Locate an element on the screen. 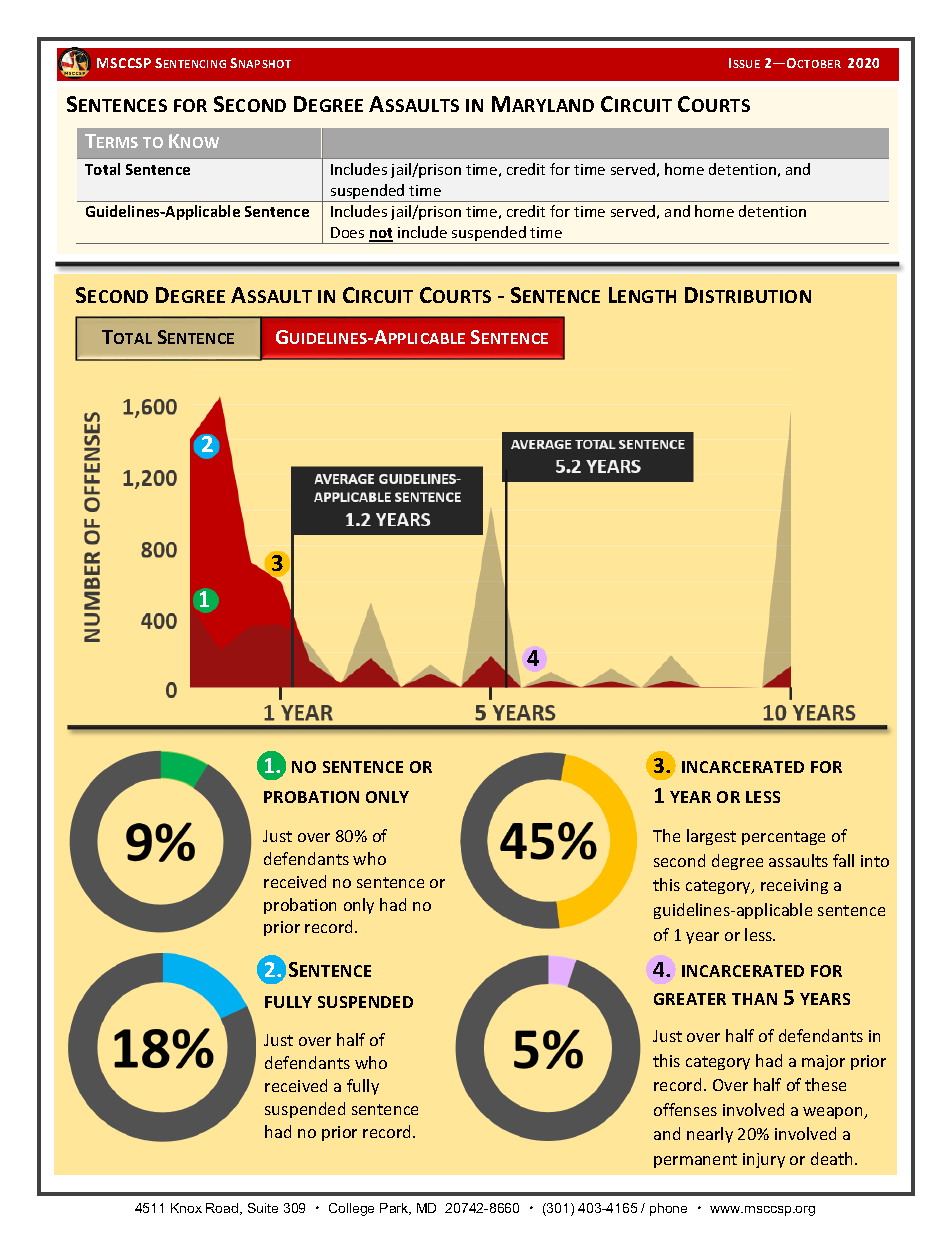  Suite is located at coordinates (263, 1208).
